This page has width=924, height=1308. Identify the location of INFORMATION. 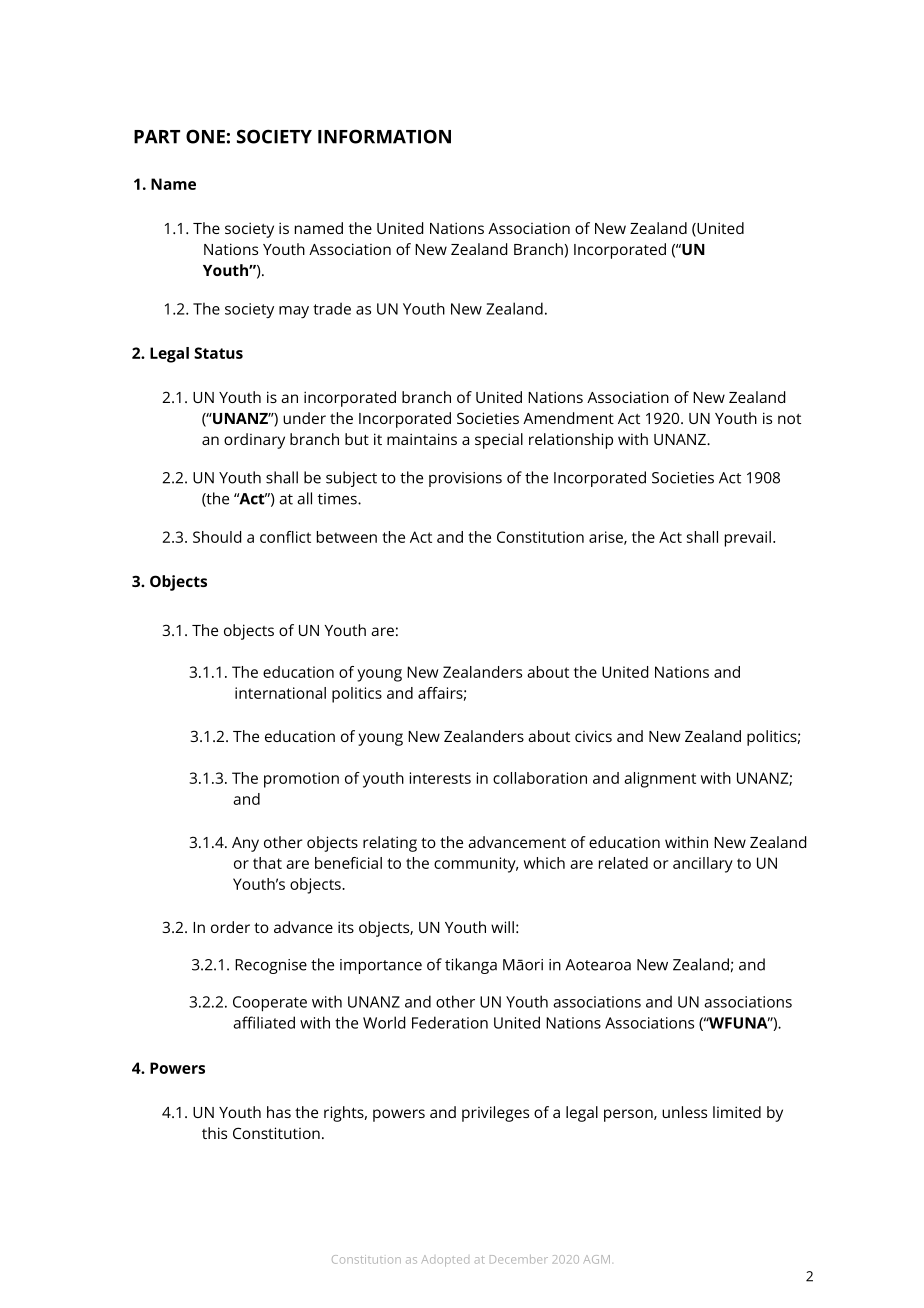
(384, 136).
